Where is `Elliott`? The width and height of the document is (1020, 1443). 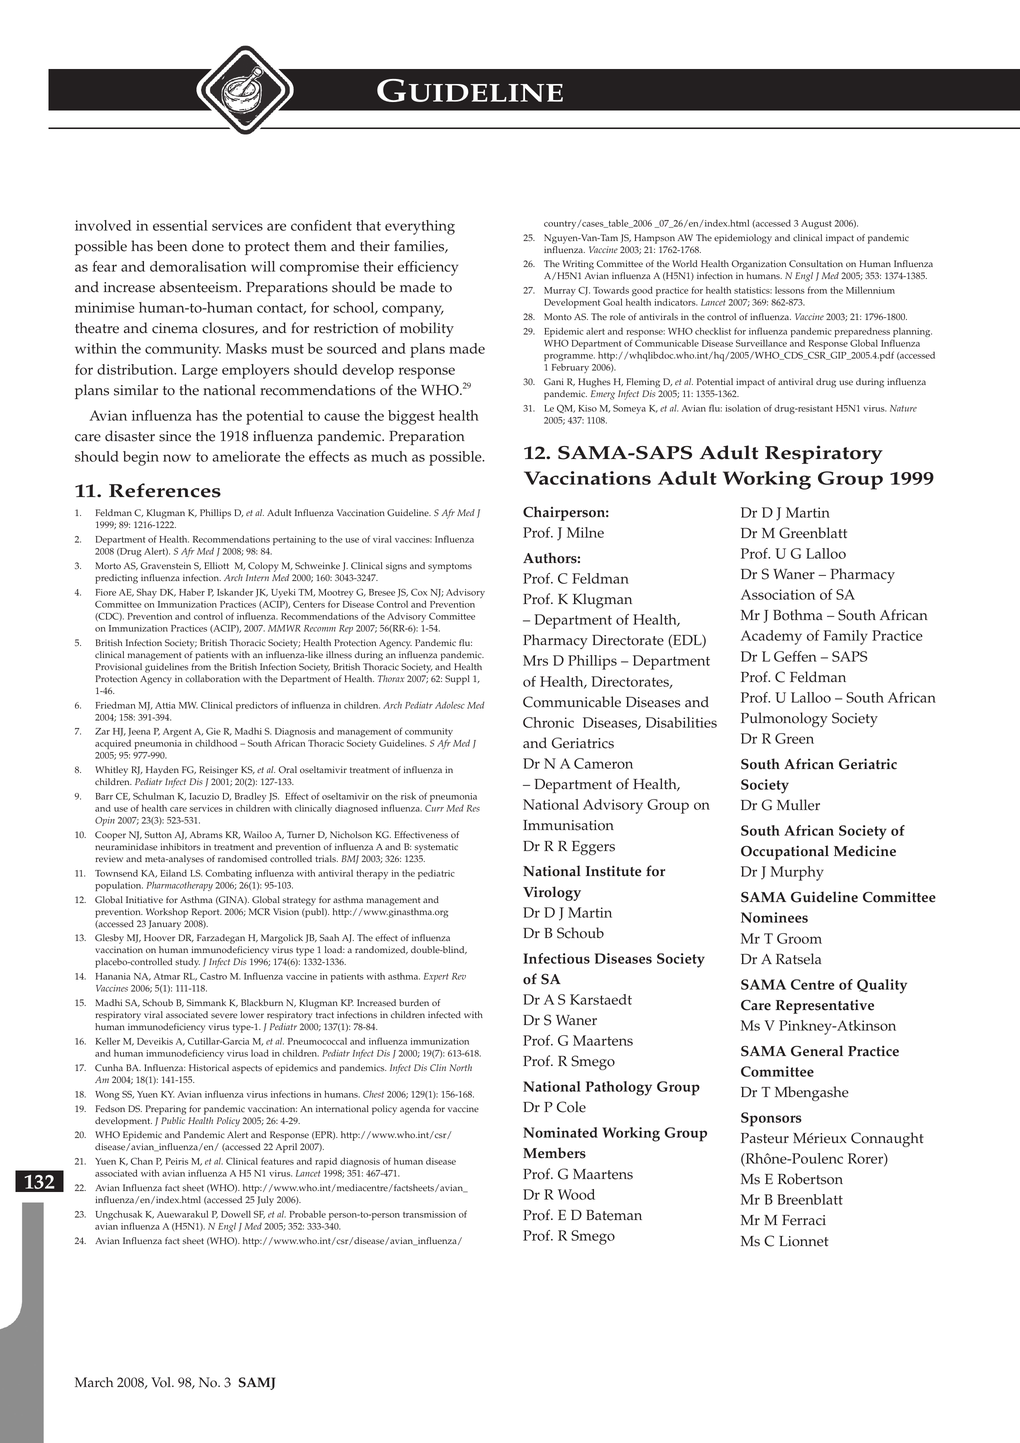
Elliott is located at coordinates (216, 565).
